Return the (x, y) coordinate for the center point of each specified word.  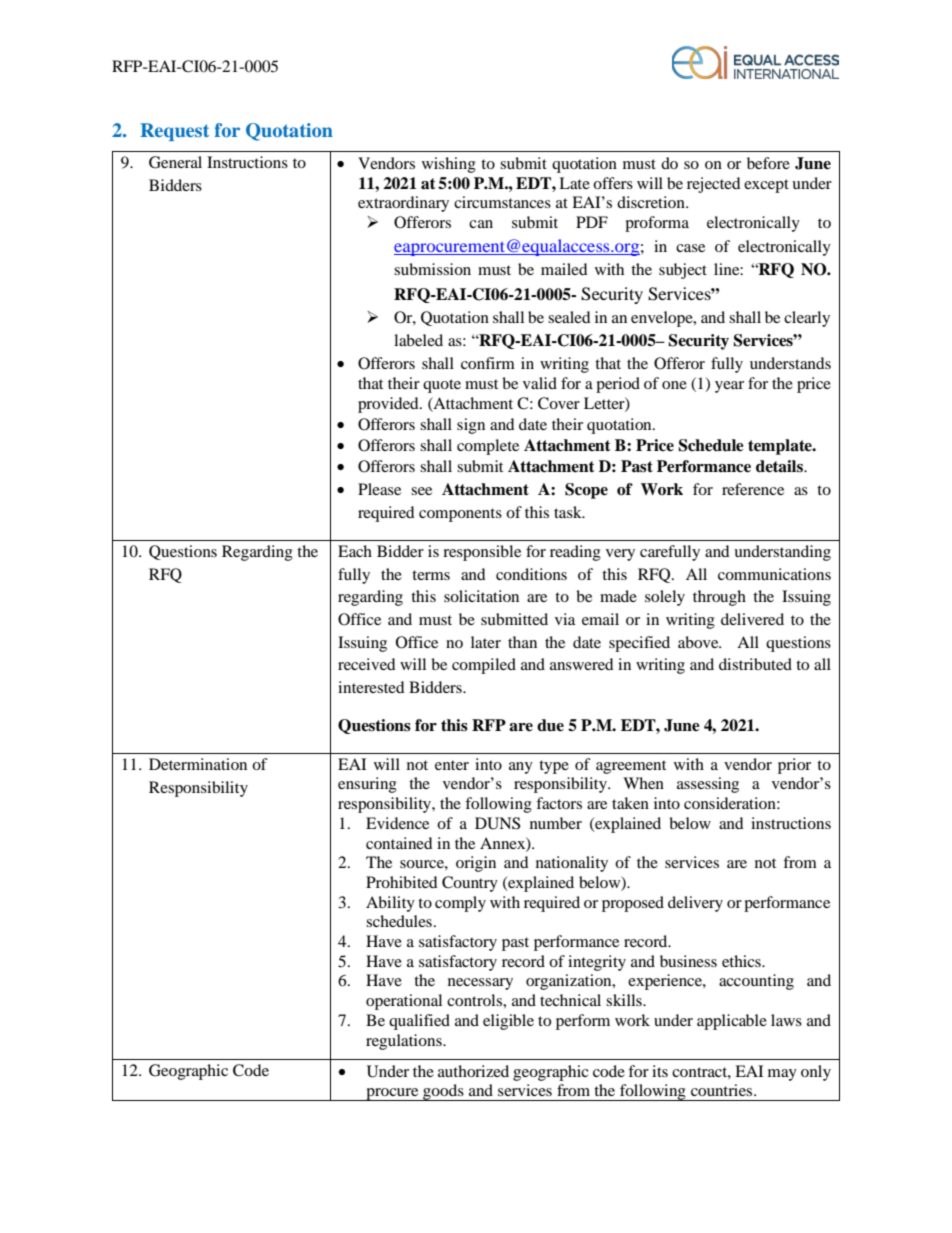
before (768, 163)
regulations (405, 1042)
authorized (473, 1071)
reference (753, 489)
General (175, 162)
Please (379, 489)
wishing (449, 165)
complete (488, 447)
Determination (198, 764)
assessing (708, 785)
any (521, 768)
